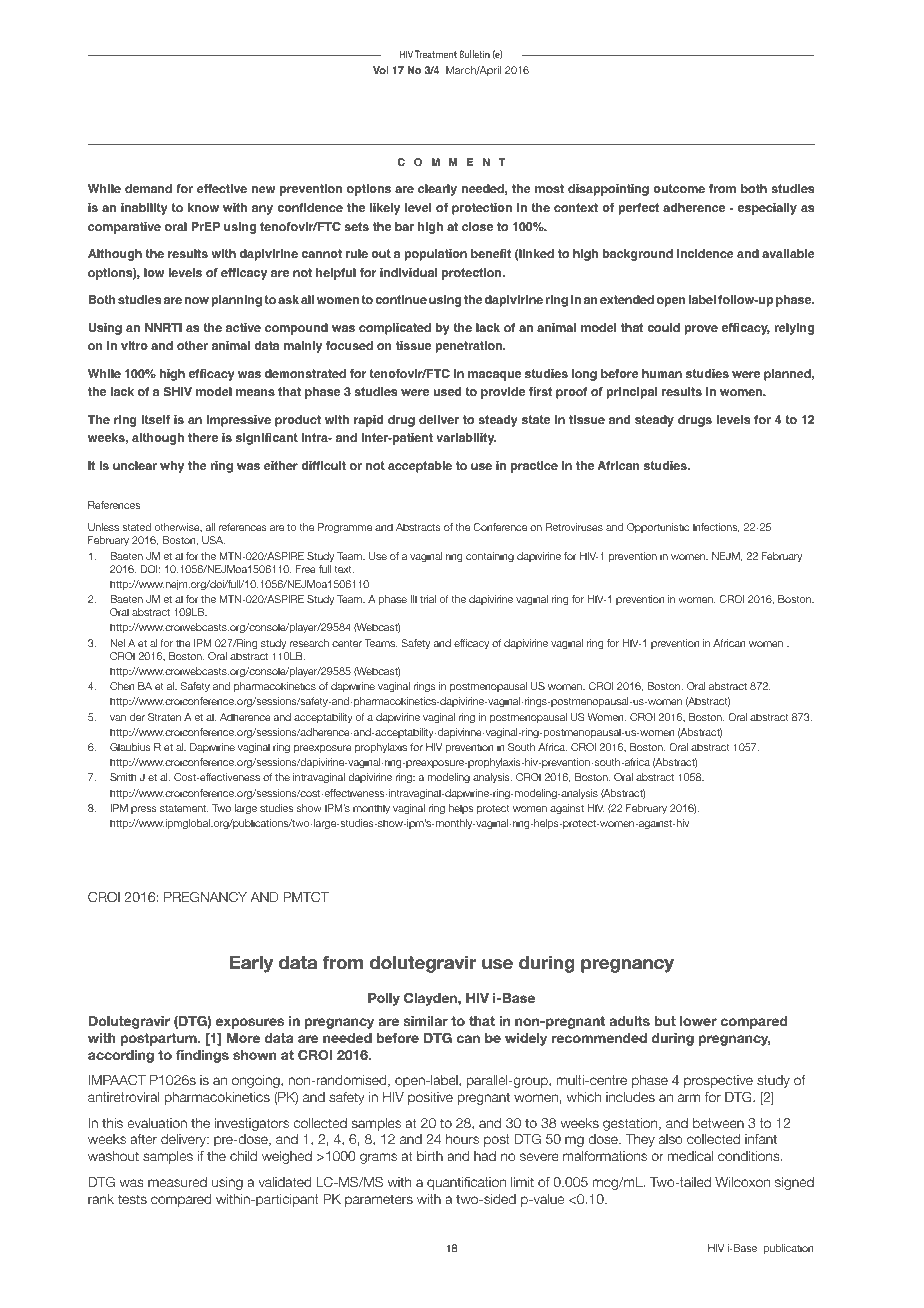  Describe the element at coordinates (123, 777) in the screenshot. I see `Smith` at that location.
